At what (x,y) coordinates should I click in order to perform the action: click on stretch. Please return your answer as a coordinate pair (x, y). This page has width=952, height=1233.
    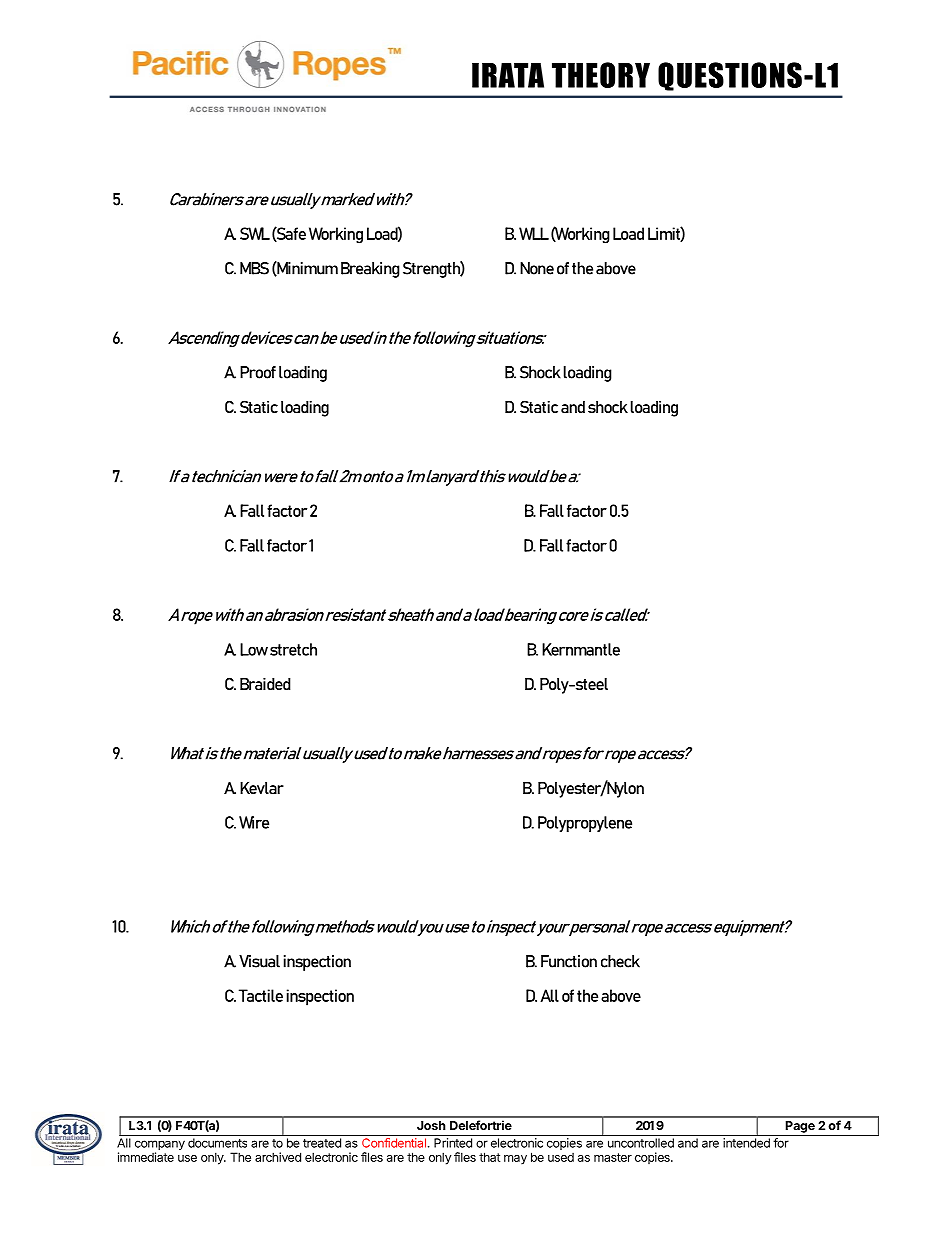
    Looking at the image, I should click on (293, 649).
